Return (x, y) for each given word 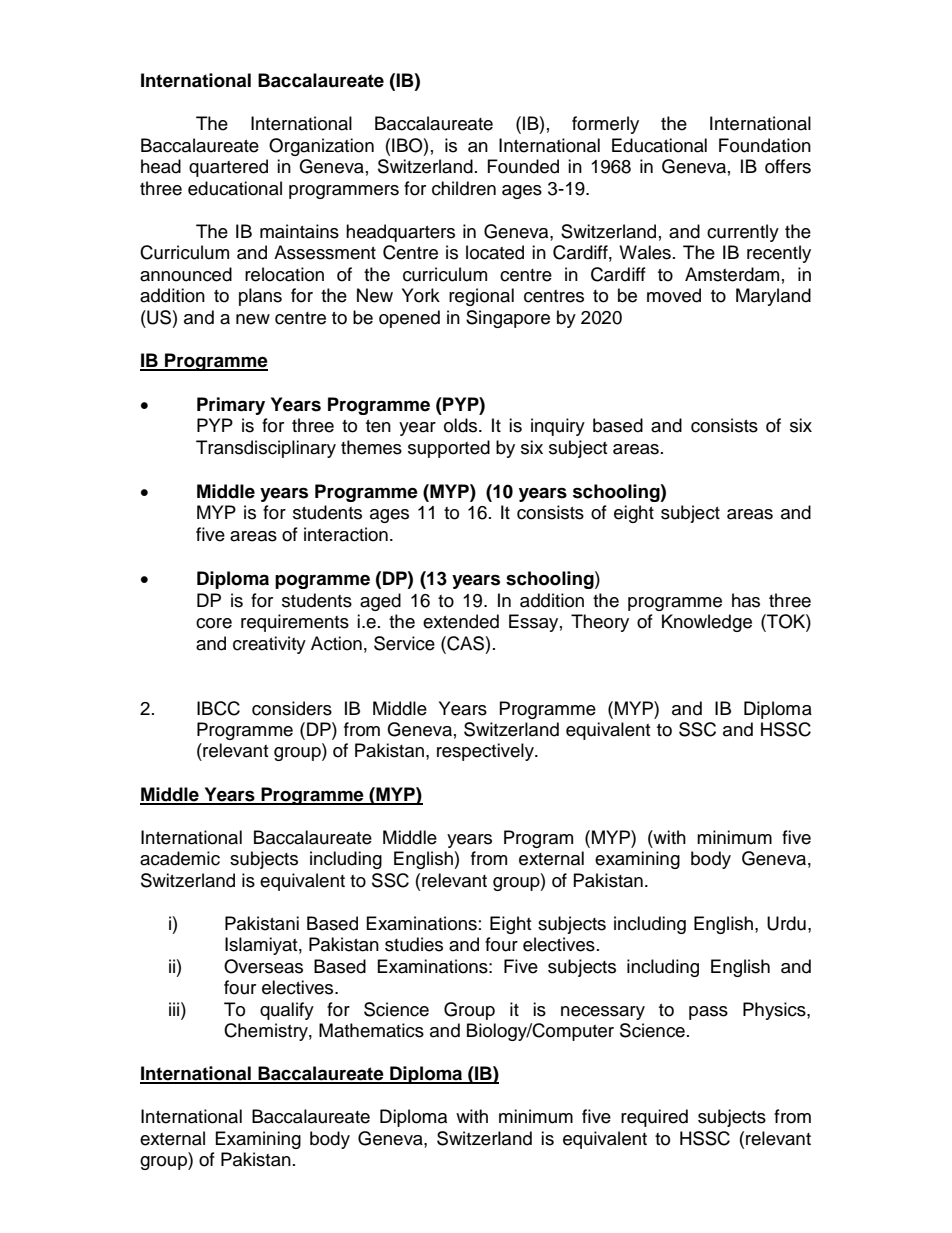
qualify (287, 1011)
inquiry (558, 427)
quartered (228, 168)
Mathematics (371, 1030)
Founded (523, 166)
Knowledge (707, 623)
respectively (486, 752)
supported (449, 449)
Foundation (765, 145)
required (654, 1118)
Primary (231, 406)
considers (292, 708)
